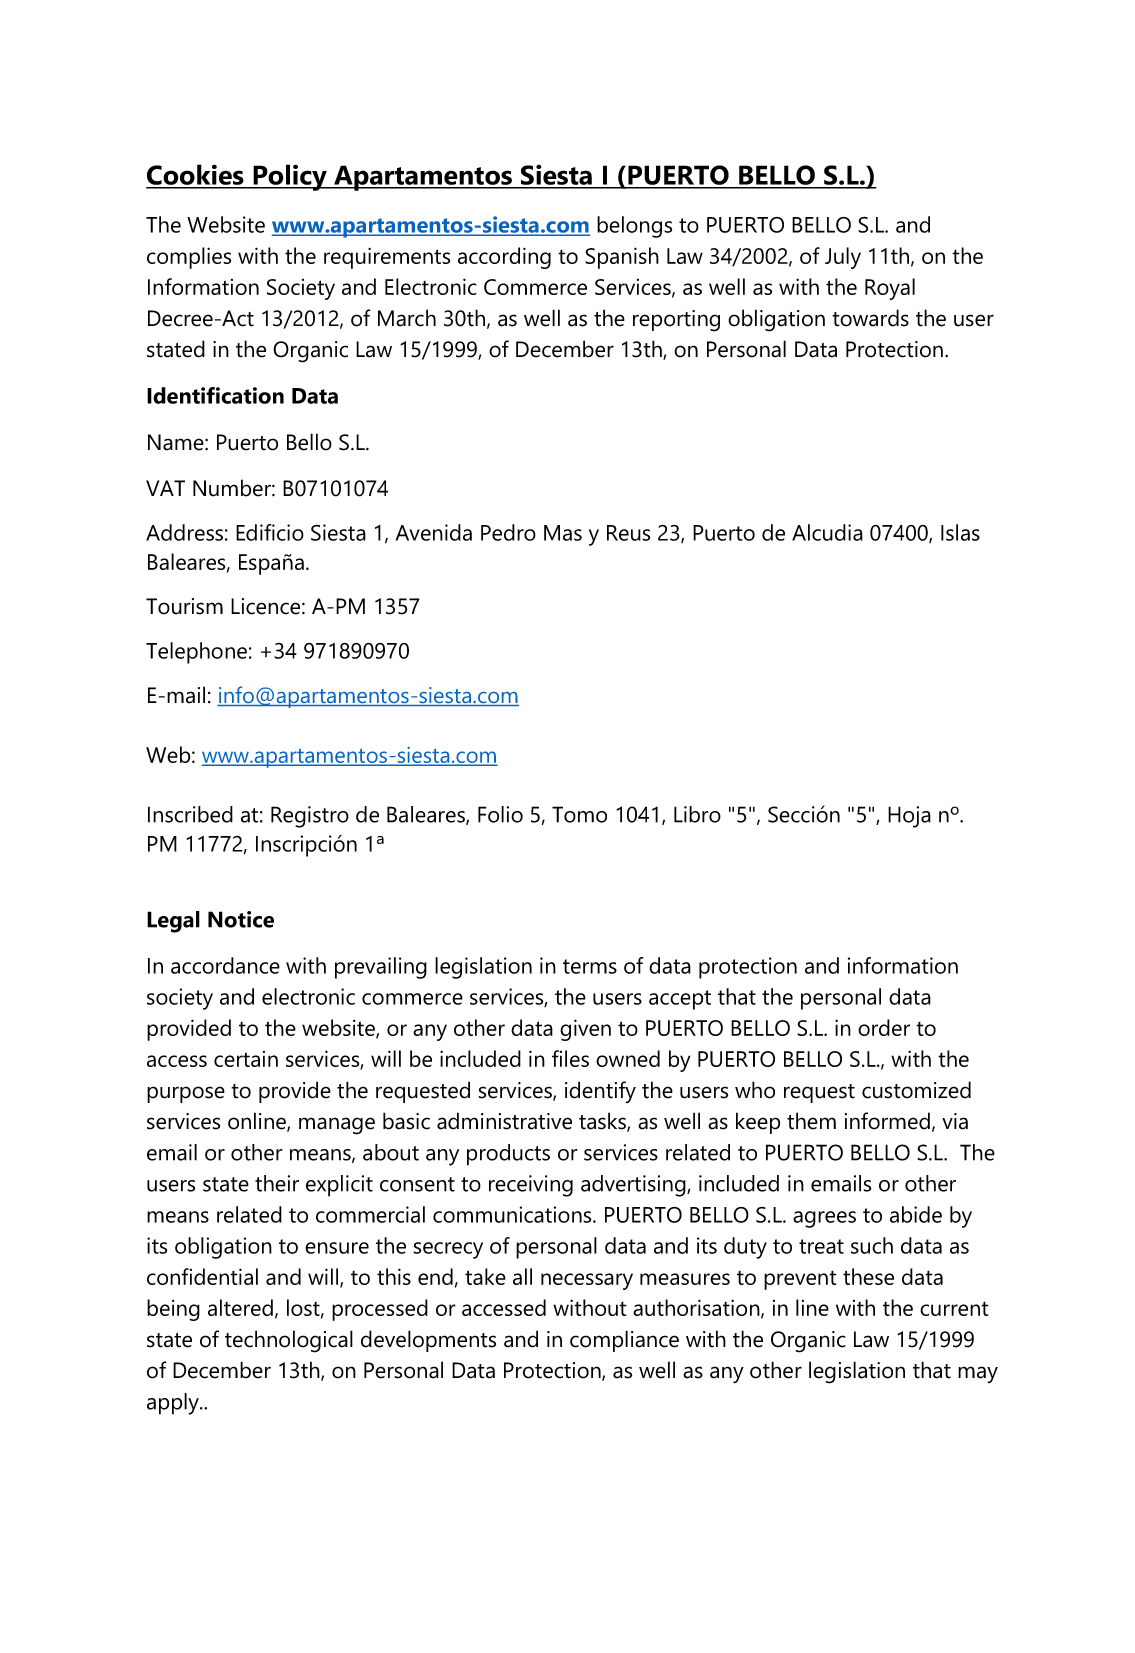 The image size is (1135, 1653). Describe the element at coordinates (634, 227) in the screenshot. I see `belongs` at that location.
